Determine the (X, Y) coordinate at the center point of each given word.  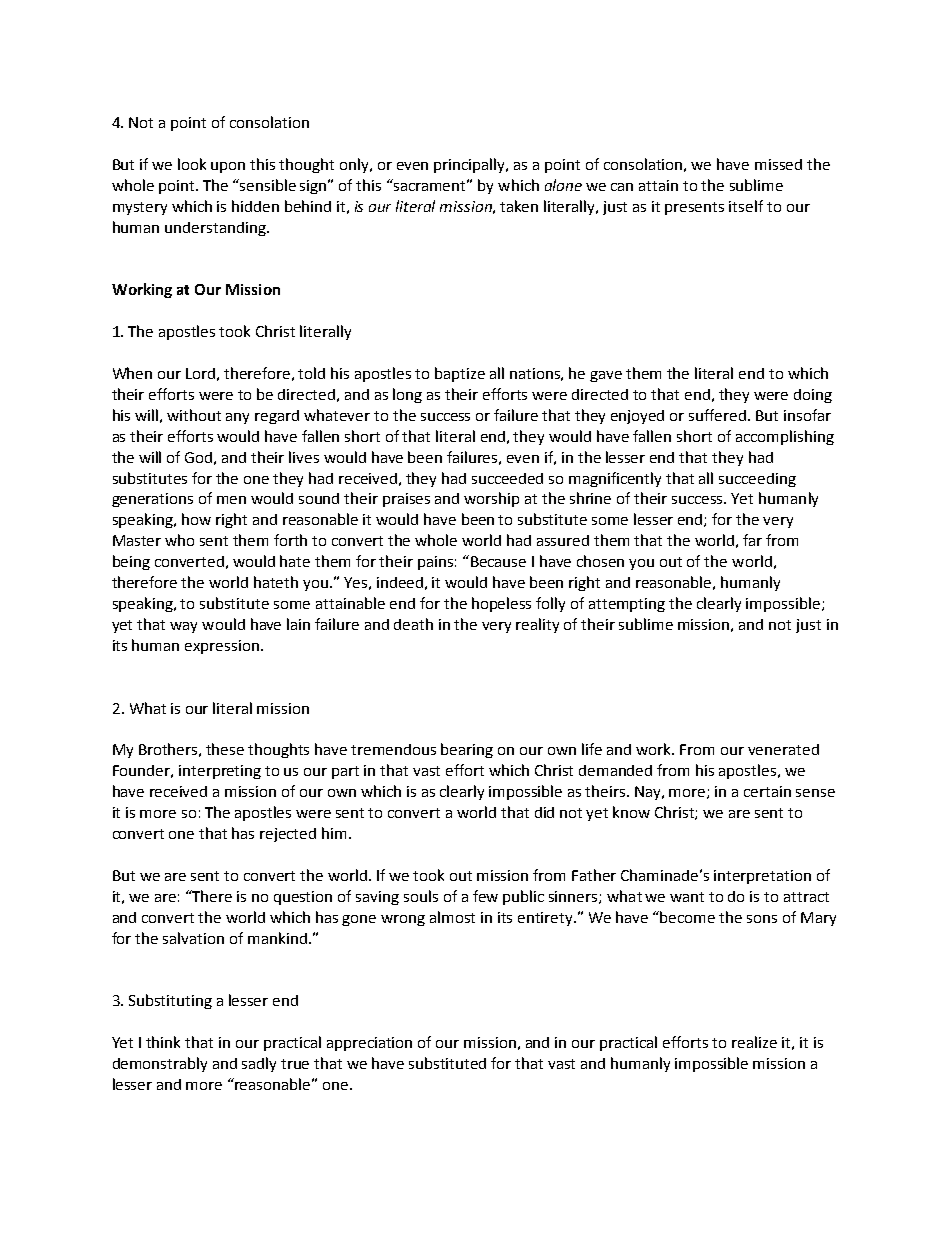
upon (228, 167)
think (163, 1042)
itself (746, 206)
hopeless (501, 604)
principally (471, 165)
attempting (627, 605)
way (183, 627)
